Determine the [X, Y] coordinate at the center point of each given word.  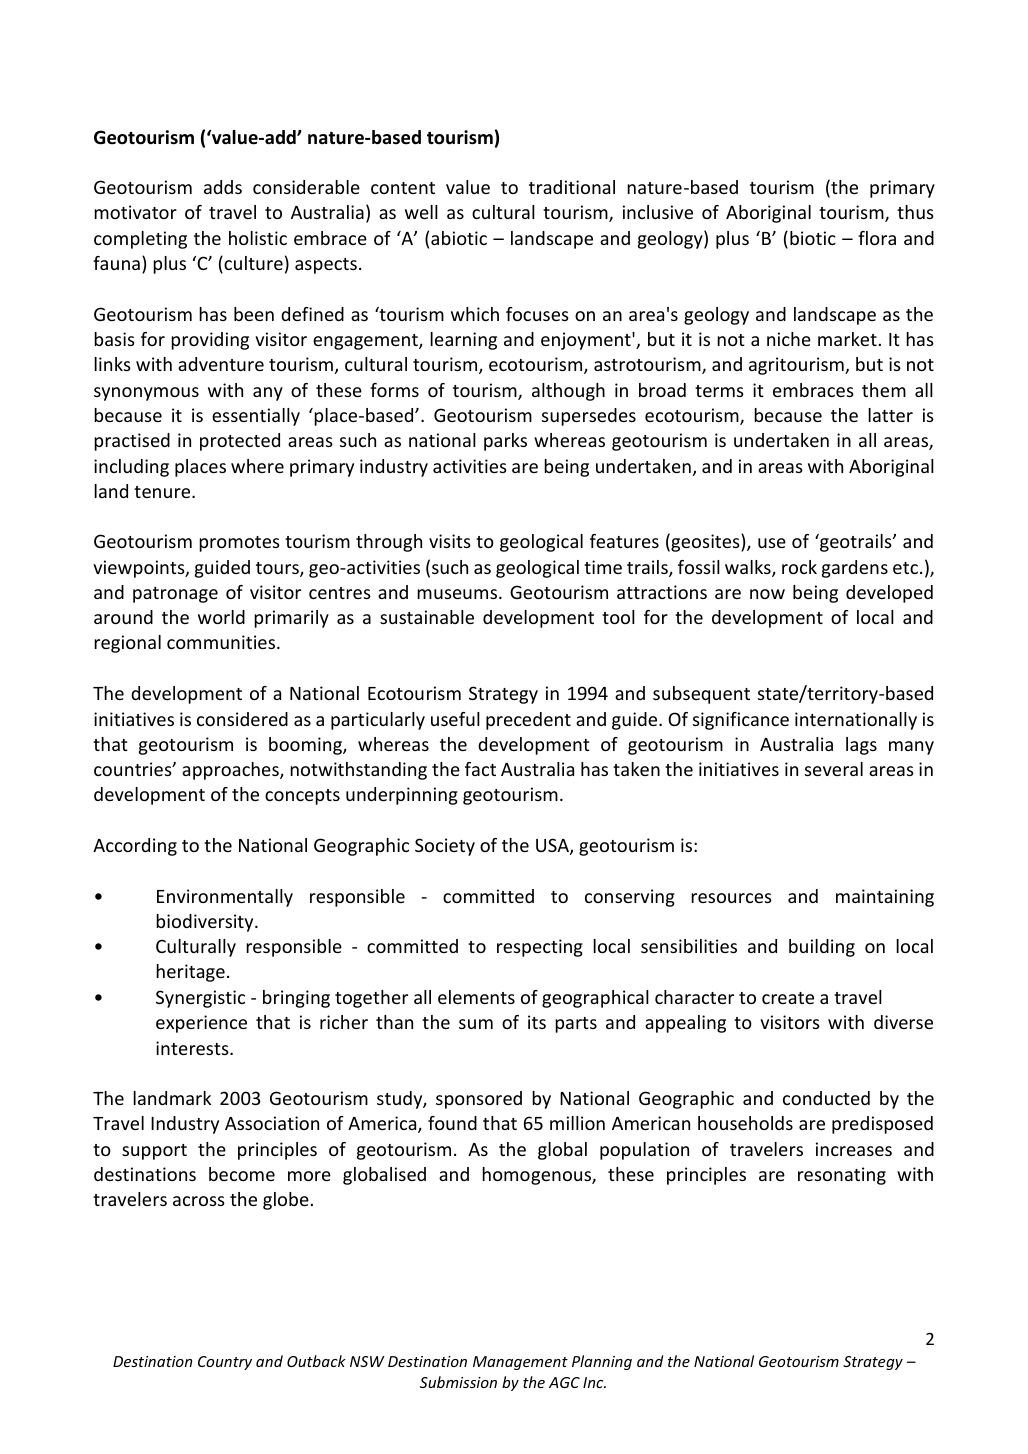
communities [222, 642]
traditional [572, 187]
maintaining [885, 898]
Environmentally [225, 898]
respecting [540, 948]
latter [890, 415]
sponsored [479, 1100]
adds [223, 187]
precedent [528, 721]
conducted [826, 1098]
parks [505, 442]
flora [877, 238]
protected [240, 442]
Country [225, 1363]
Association [272, 1123]
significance [741, 721]
